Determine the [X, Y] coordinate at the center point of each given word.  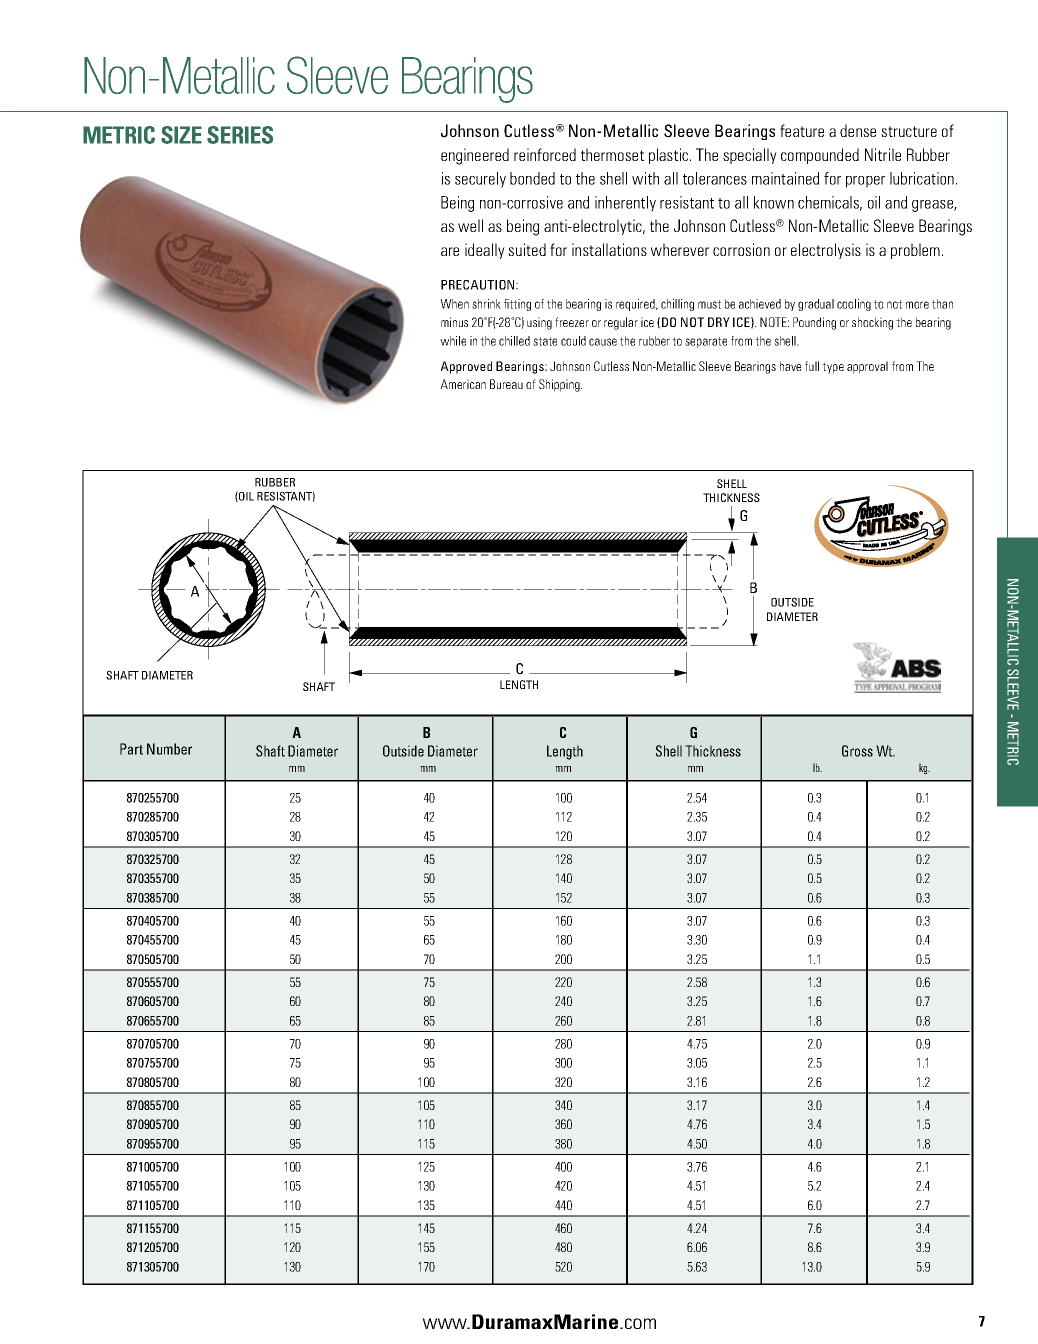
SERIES [240, 135]
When [454, 304]
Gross [857, 751]
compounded [820, 156]
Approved [466, 367]
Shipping [560, 385]
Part [131, 749]
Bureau [506, 384]
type [833, 368]
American [463, 384]
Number [169, 749]
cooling [854, 305]
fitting [517, 305]
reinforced [545, 154]
